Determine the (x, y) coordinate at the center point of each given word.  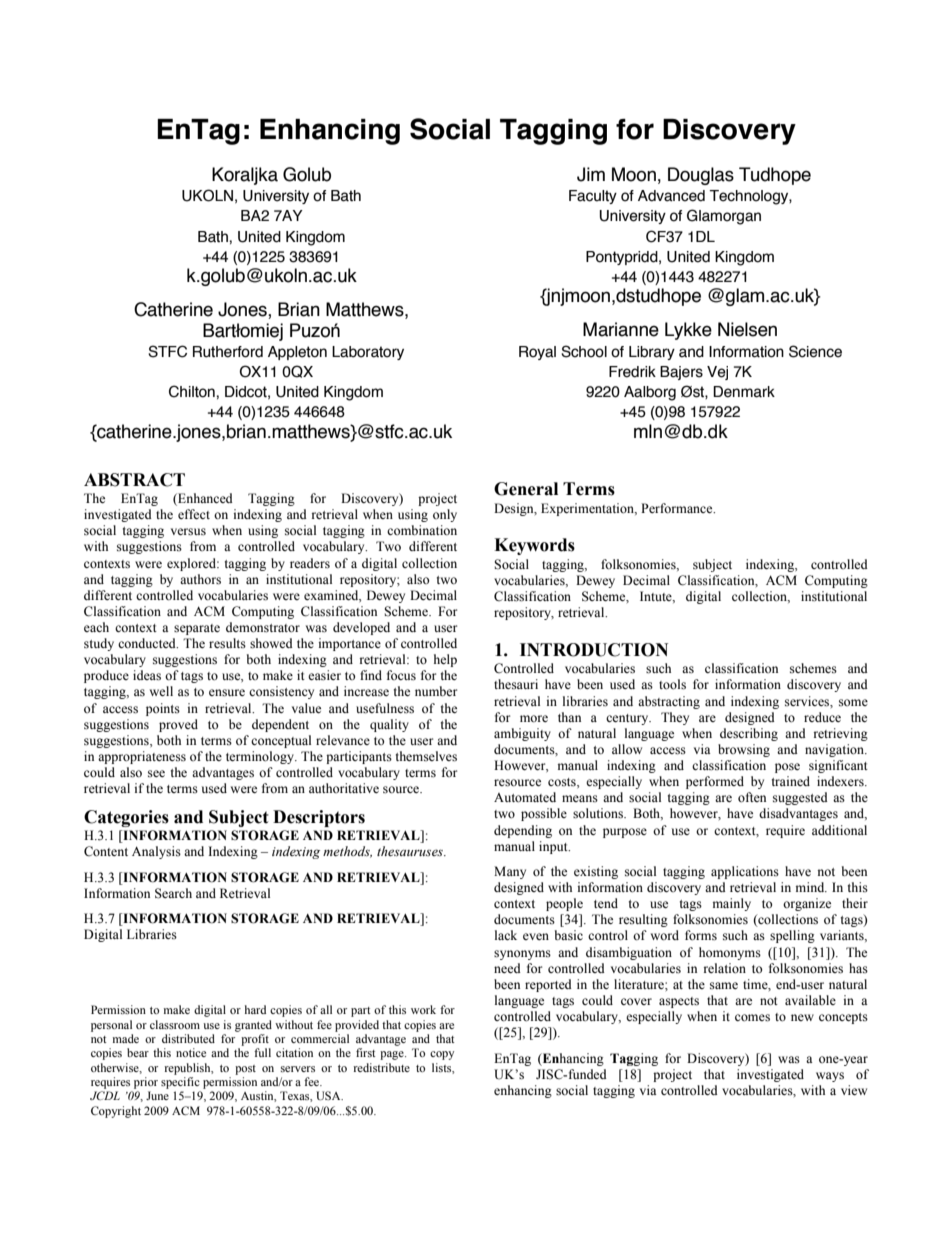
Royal (537, 353)
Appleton (297, 353)
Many (510, 872)
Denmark (744, 392)
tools (672, 684)
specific (180, 1083)
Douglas (701, 176)
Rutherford (228, 352)
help (445, 660)
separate (197, 629)
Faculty (593, 197)
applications (745, 872)
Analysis (156, 852)
